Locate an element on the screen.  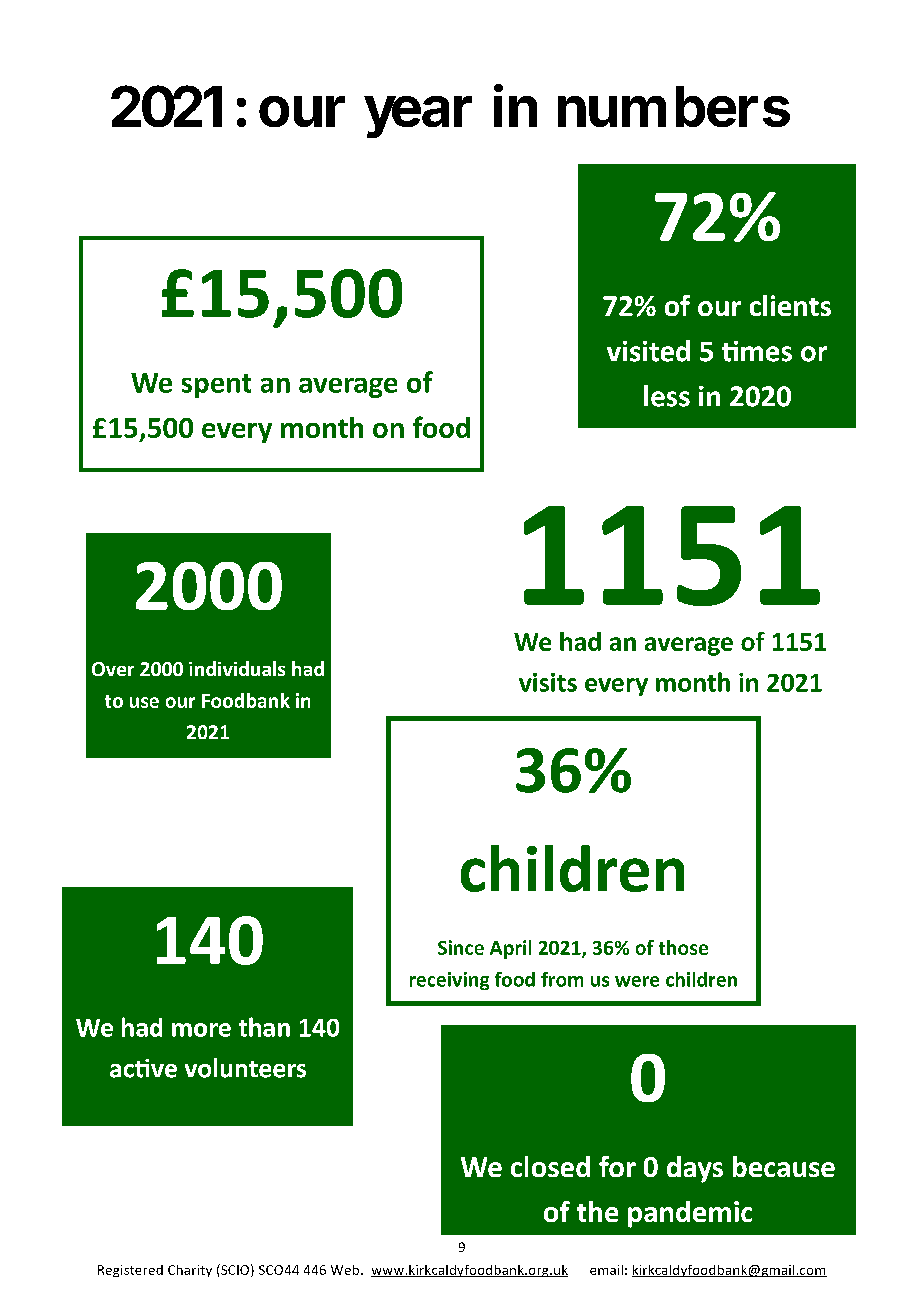
Charity is located at coordinates (190, 1271).
